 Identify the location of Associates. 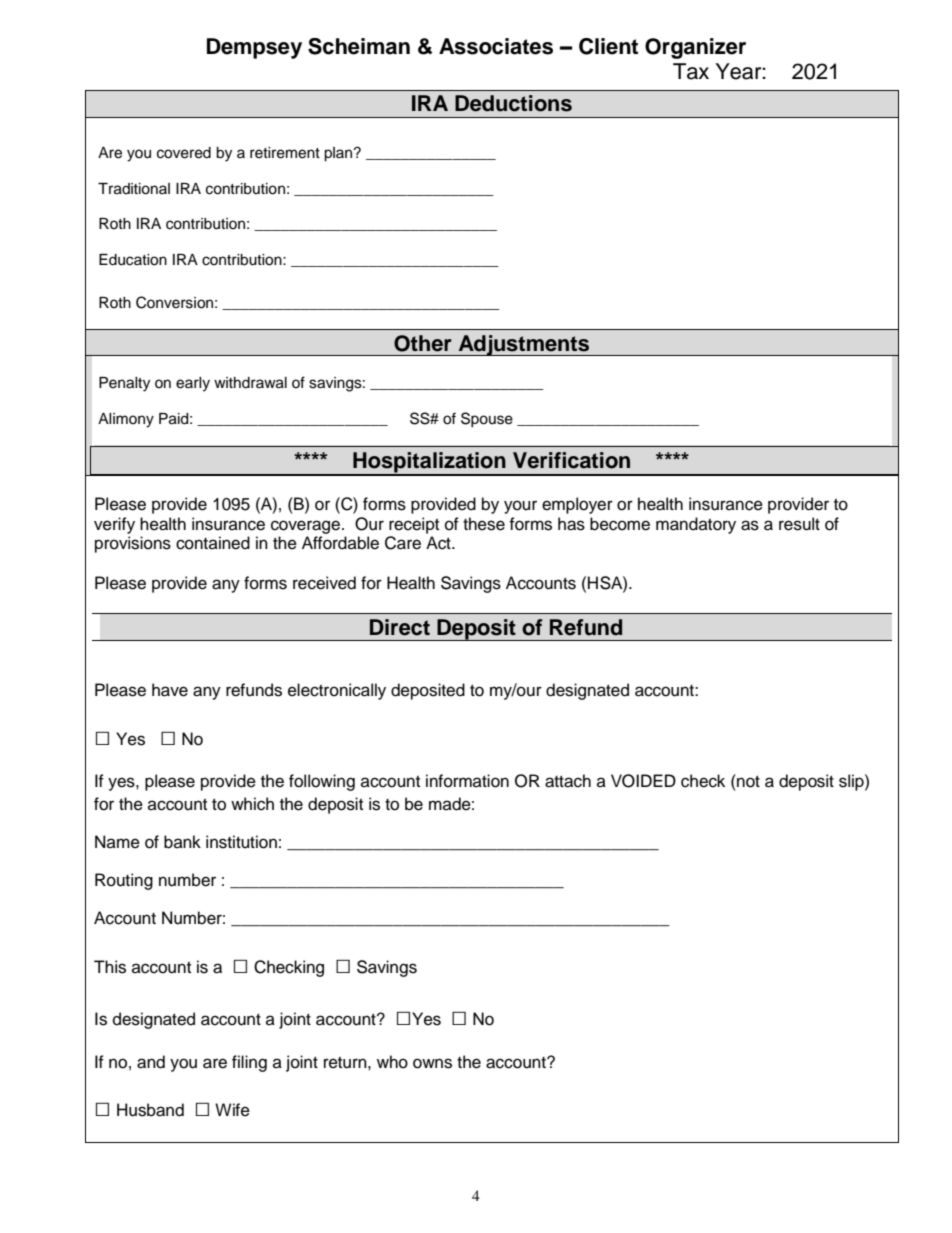
(496, 46).
